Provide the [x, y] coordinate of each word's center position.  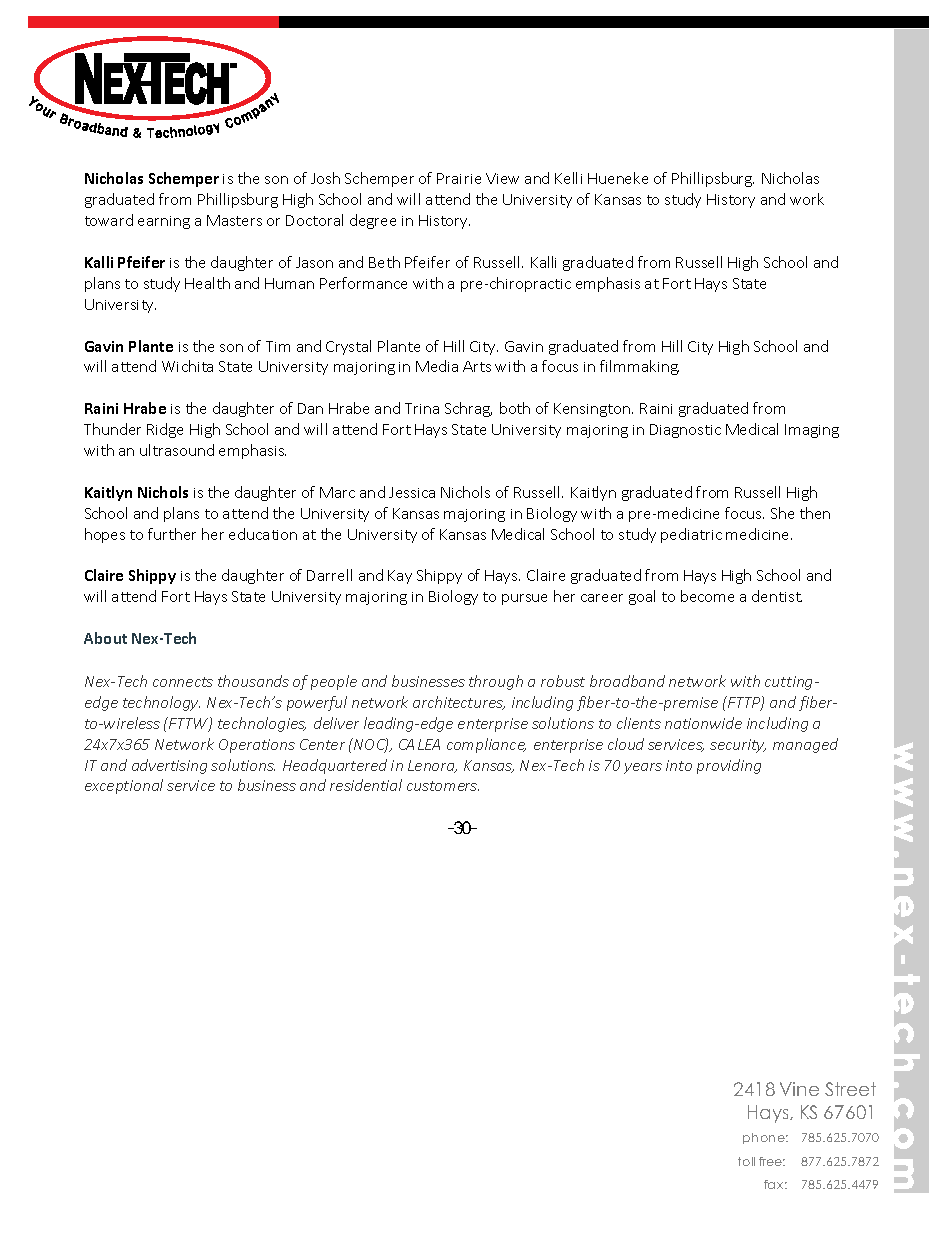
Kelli [568, 178]
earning [164, 222]
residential [366, 785]
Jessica [412, 492]
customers [443, 786]
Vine [799, 1089]
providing [729, 766]
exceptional [124, 786]
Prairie [459, 178]
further [172, 534]
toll [746, 1161]
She [782, 513]
